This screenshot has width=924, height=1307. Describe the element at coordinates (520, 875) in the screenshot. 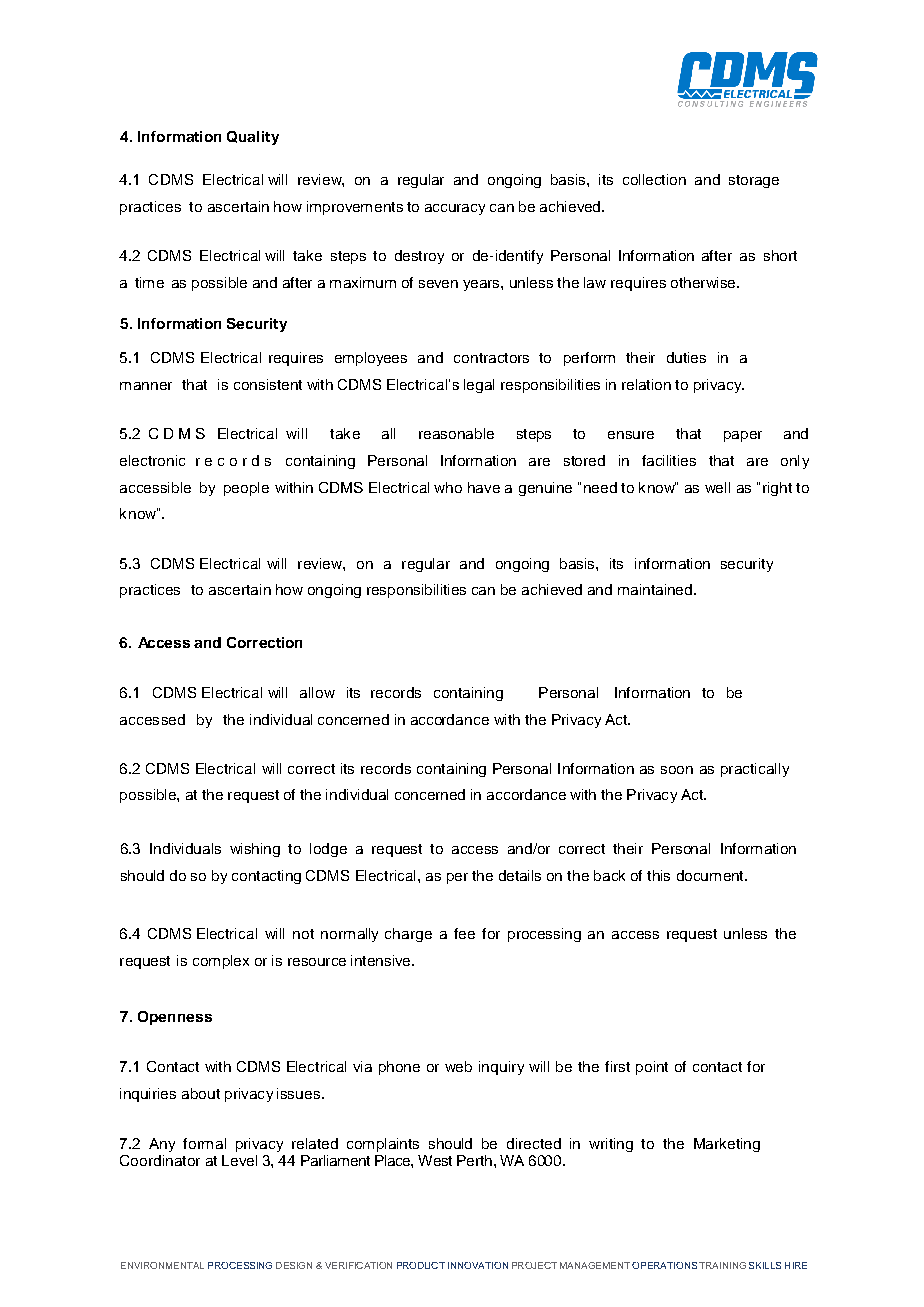

I see `details` at that location.
